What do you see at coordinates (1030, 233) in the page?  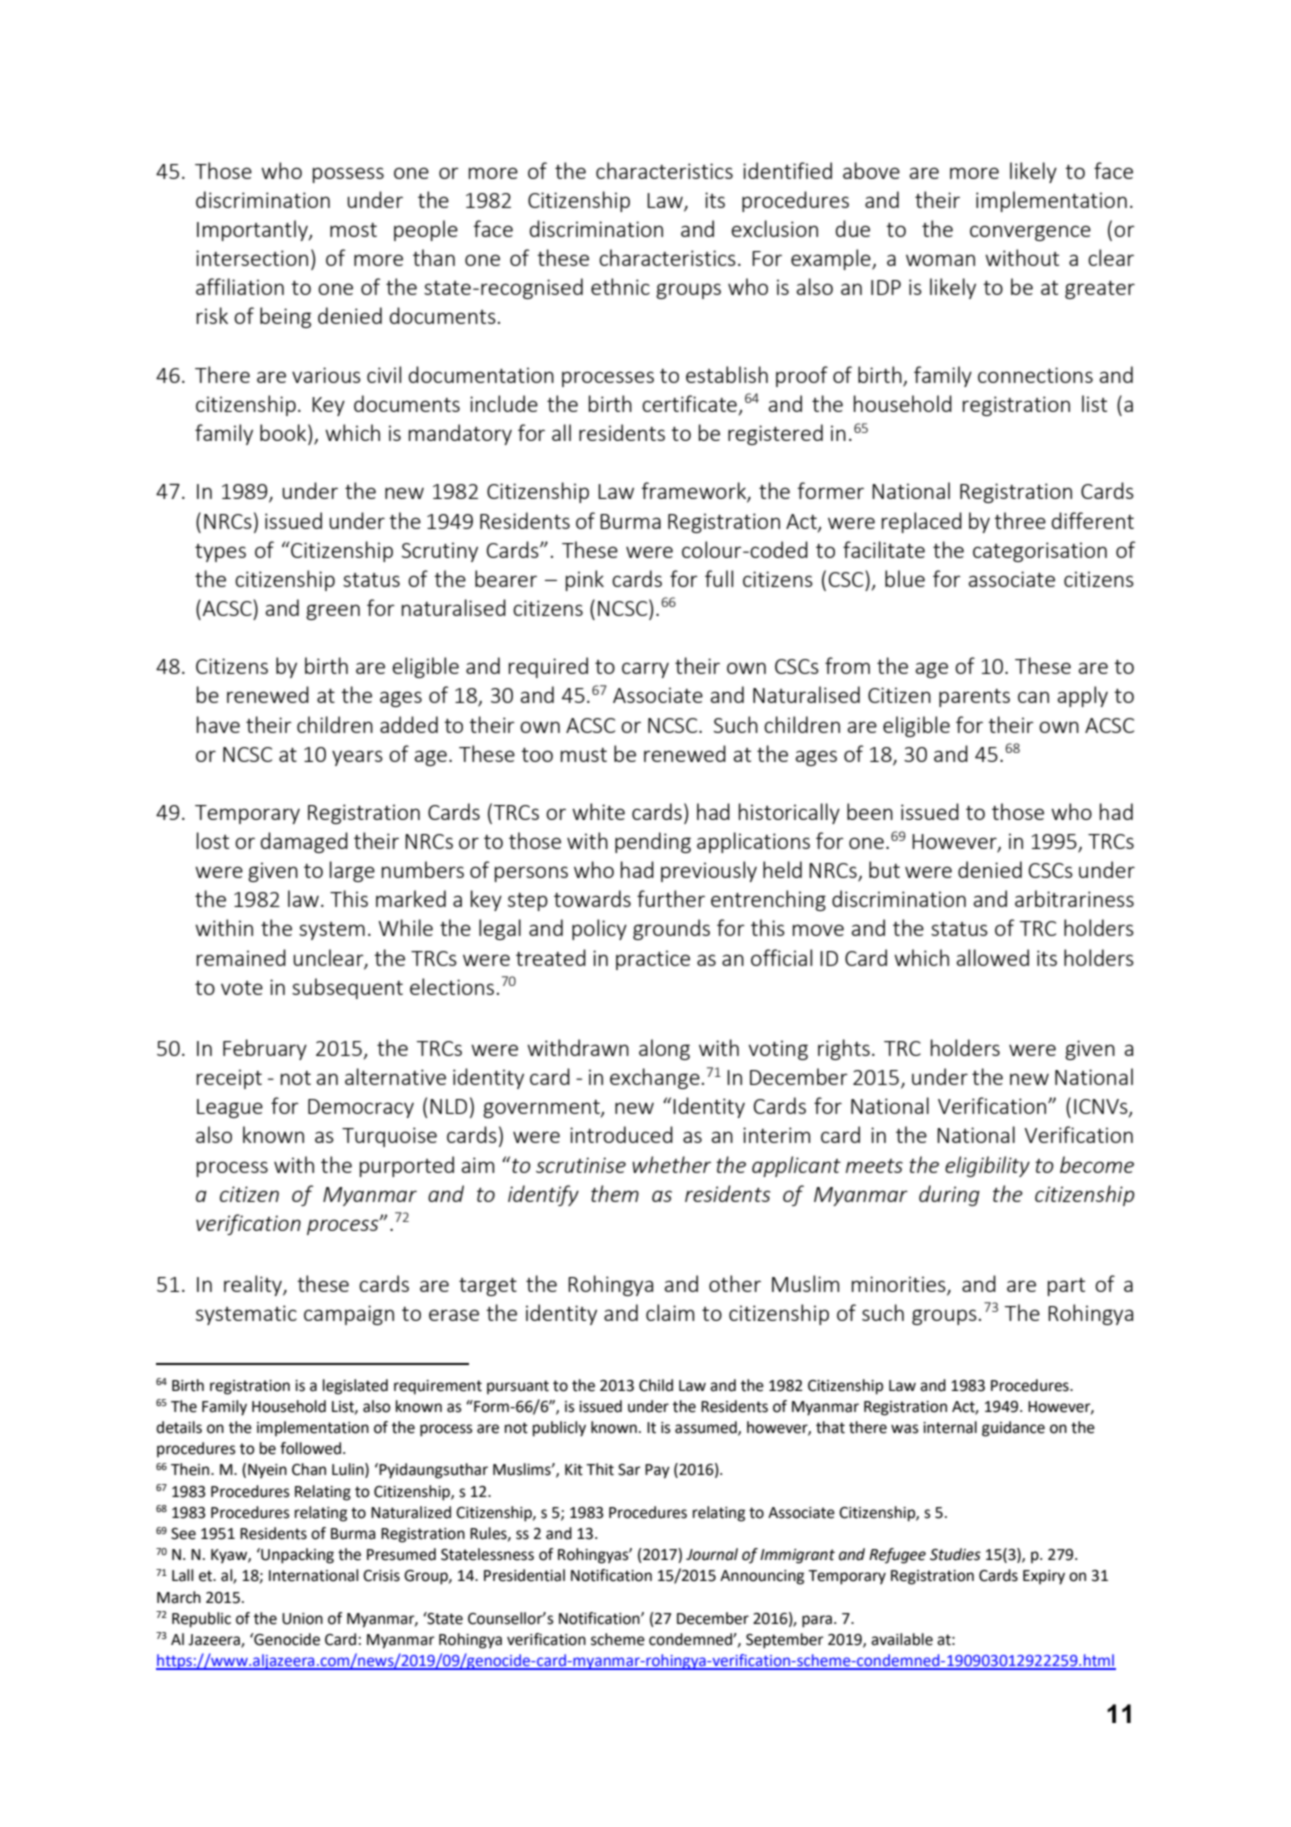 I see `convergence` at bounding box center [1030, 233].
